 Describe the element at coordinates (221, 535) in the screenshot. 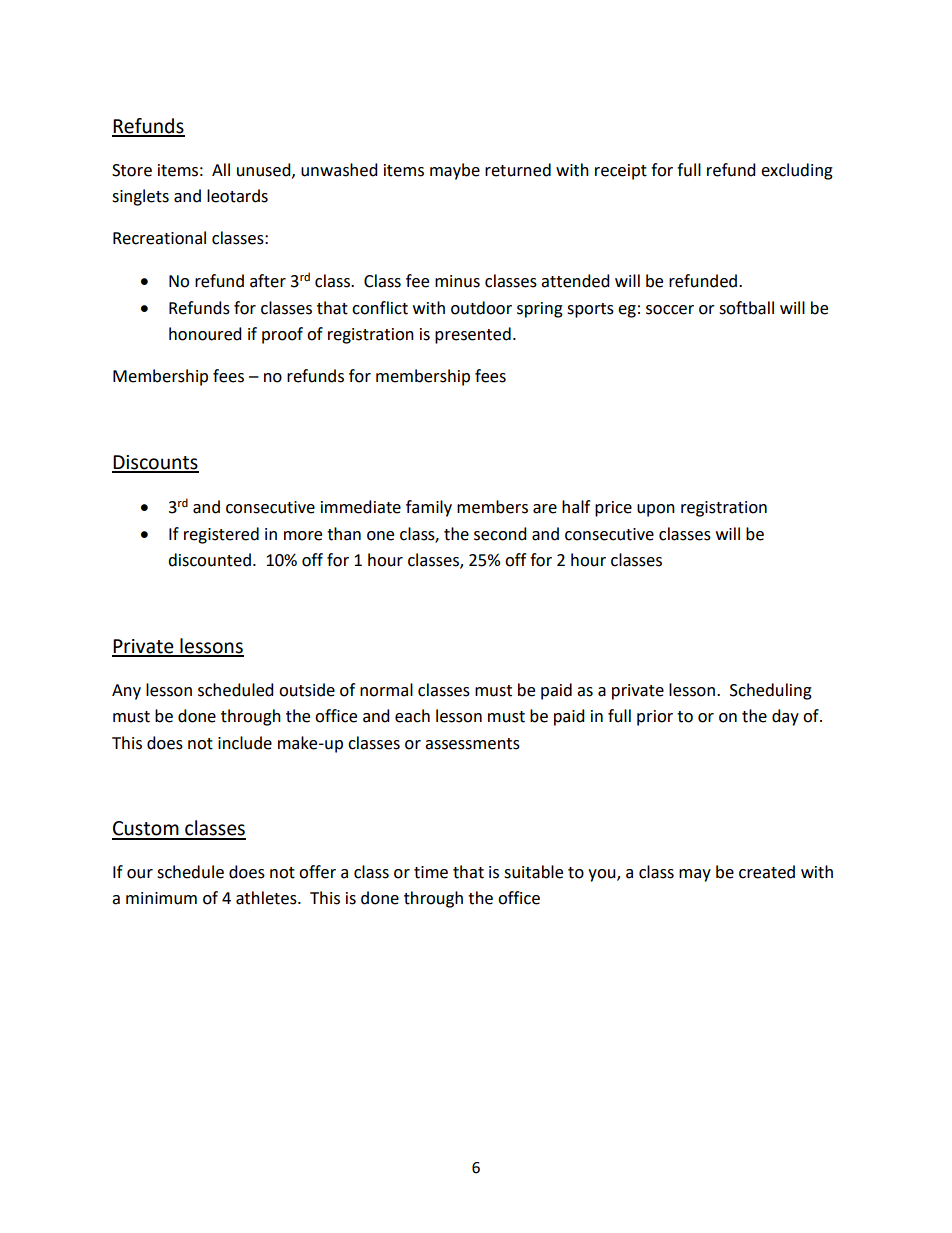

I see `registered` at that location.
